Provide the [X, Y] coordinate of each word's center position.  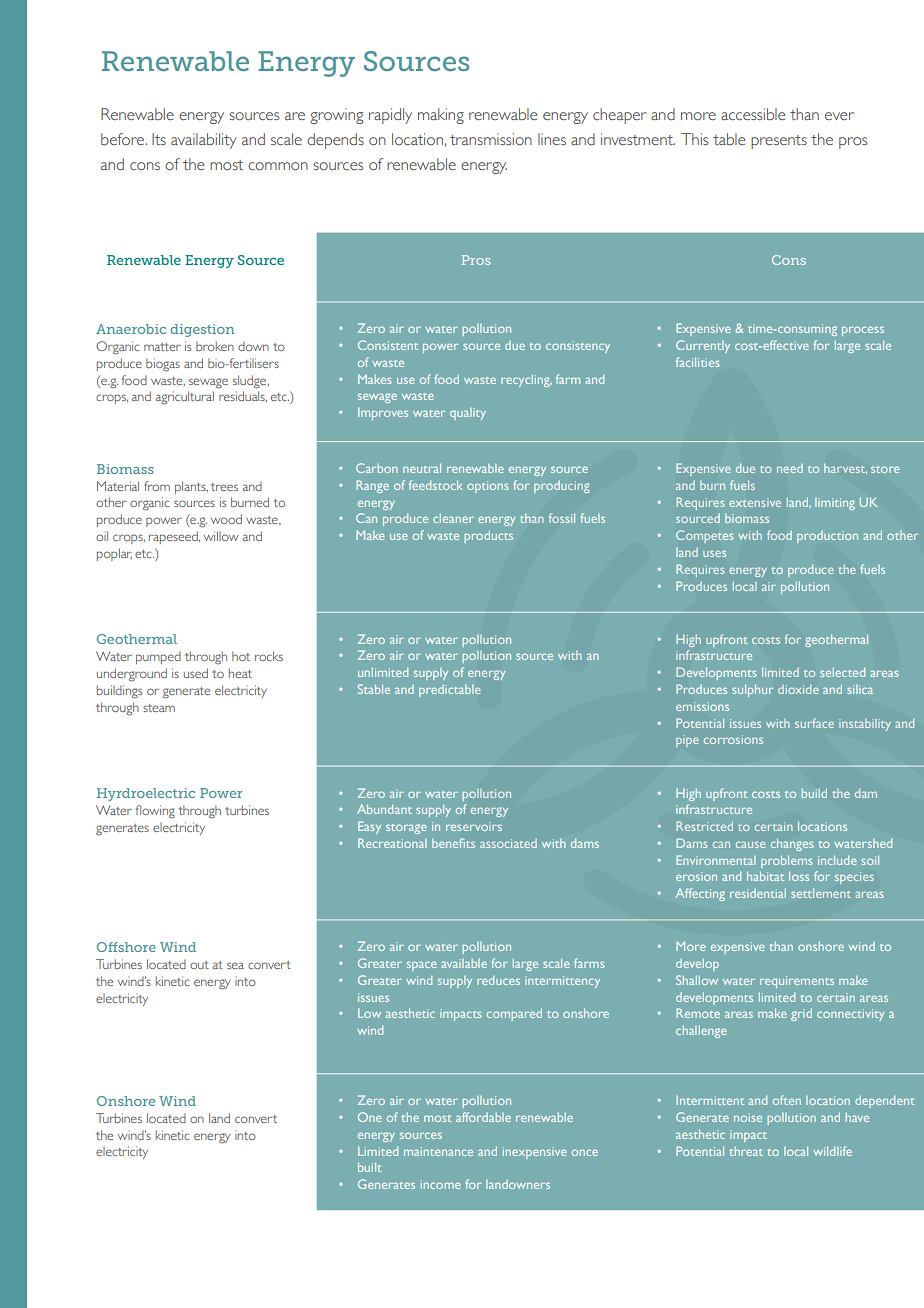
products [488, 536]
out [199, 965]
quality [468, 414]
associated [508, 843]
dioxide [798, 689]
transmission [491, 139]
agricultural [185, 398]
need [790, 468]
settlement [821, 893]
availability [204, 141]
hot [241, 656]
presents [779, 142]
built [370, 1167]
